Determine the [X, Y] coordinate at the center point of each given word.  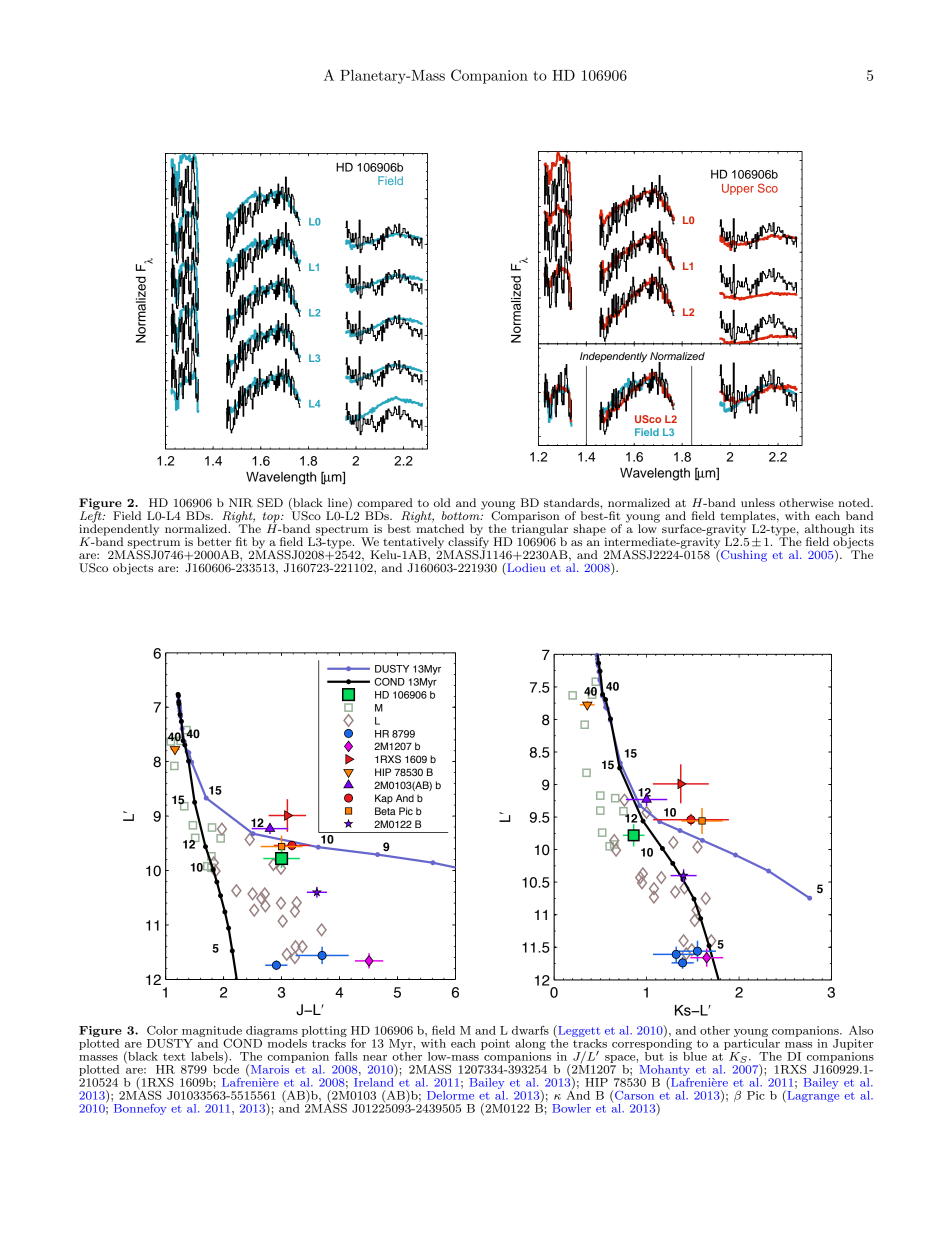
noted [855, 502]
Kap [384, 799]
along [530, 1044]
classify [468, 543]
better [214, 541]
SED [270, 503]
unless [758, 502]
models [286, 1042]
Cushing [743, 556]
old [442, 502]
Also [861, 1030]
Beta [385, 811]
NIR [241, 503]
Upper [738, 189]
